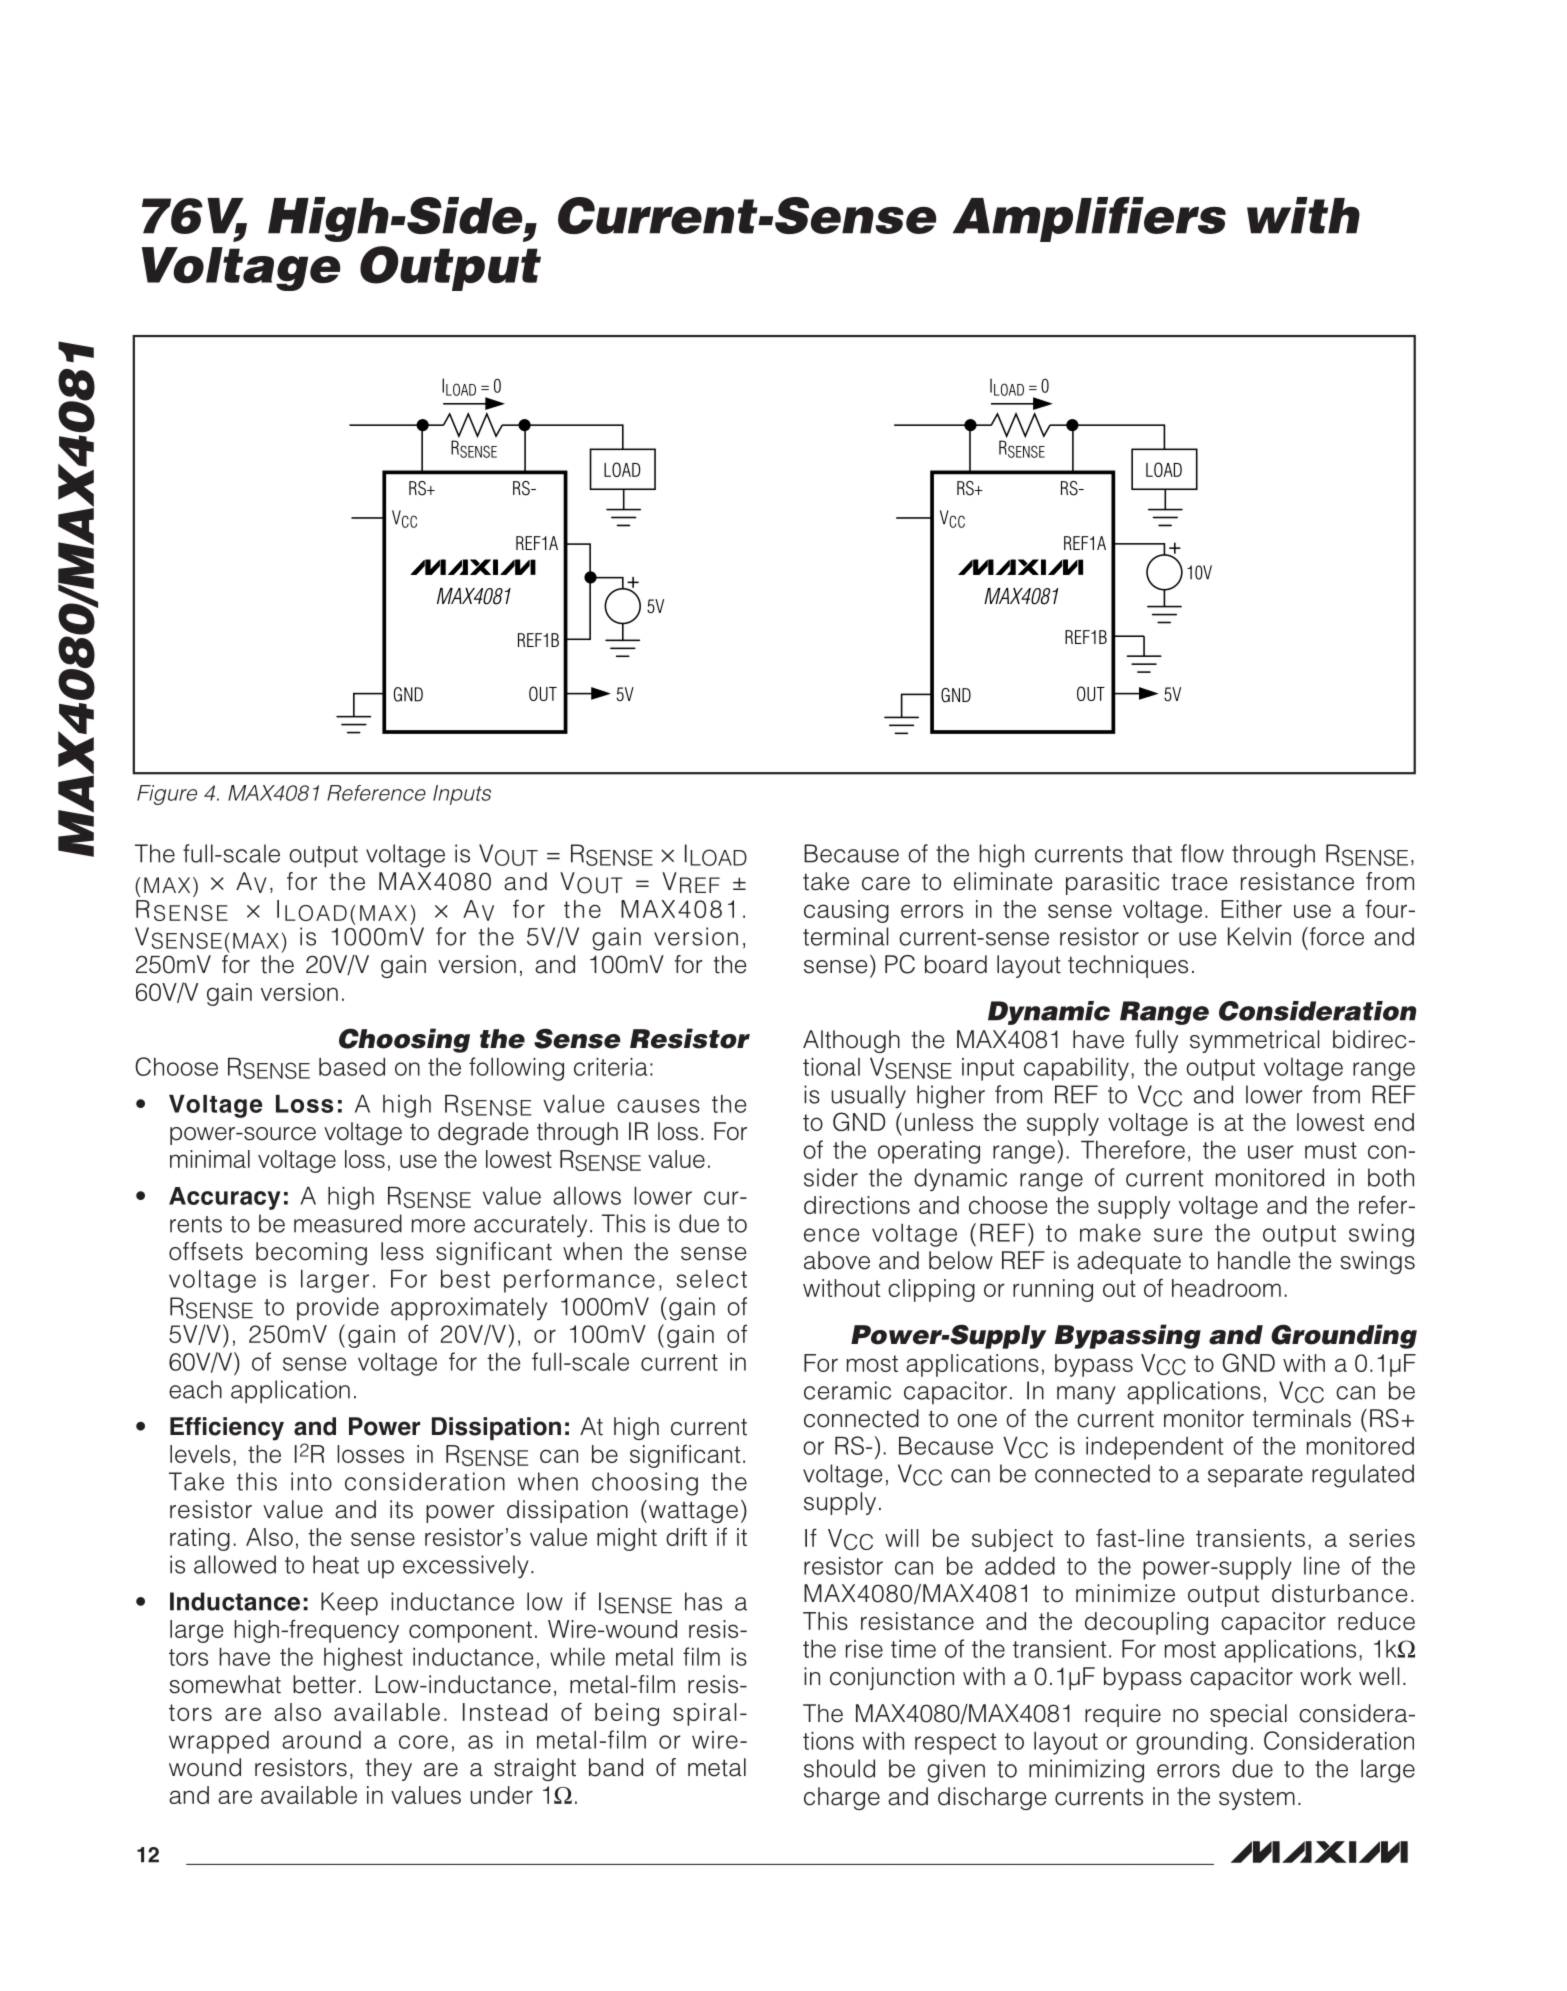 Image resolution: width=1567 pixels, height=1991 pixels. Describe the element at coordinates (868, 1096) in the screenshot. I see `usually` at that location.
